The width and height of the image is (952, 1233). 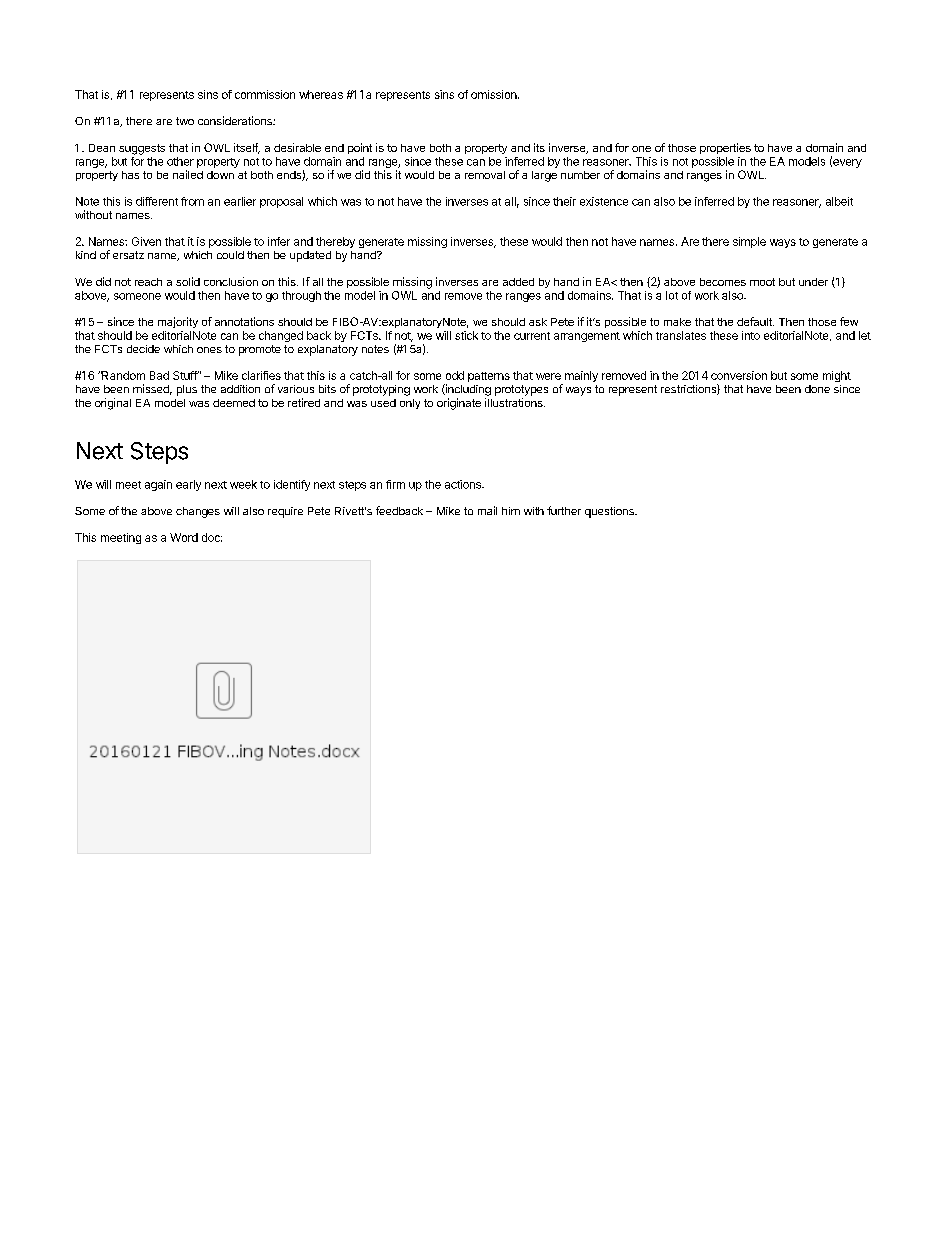 I want to click on majority, so click(x=178, y=322).
